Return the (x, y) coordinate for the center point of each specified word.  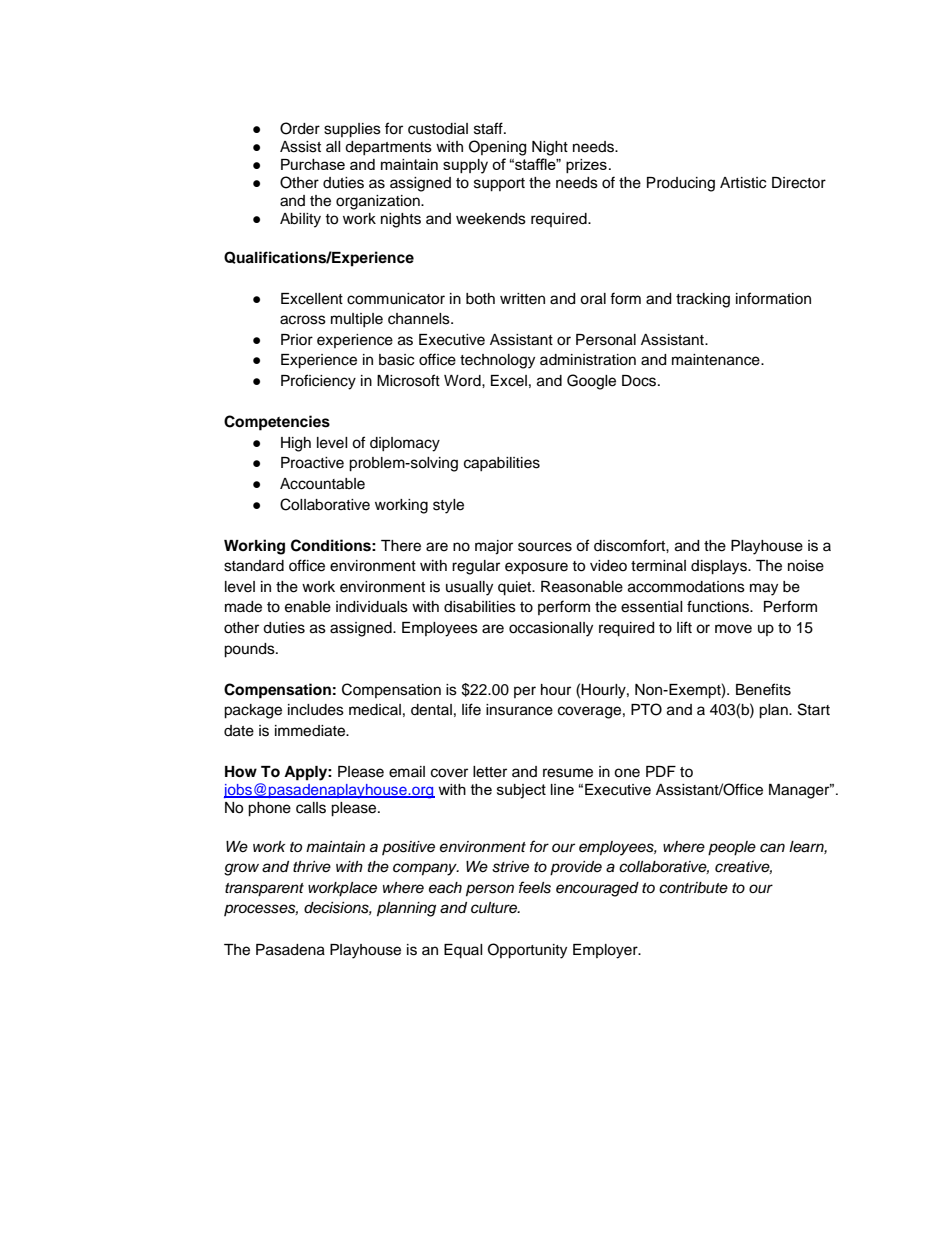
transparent (264, 890)
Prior (297, 339)
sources (545, 547)
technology (497, 361)
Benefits (763, 689)
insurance (519, 710)
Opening (497, 148)
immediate (311, 731)
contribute (693, 888)
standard (254, 566)
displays (720, 567)
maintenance (717, 360)
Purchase (313, 164)
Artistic (743, 183)
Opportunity (527, 951)
